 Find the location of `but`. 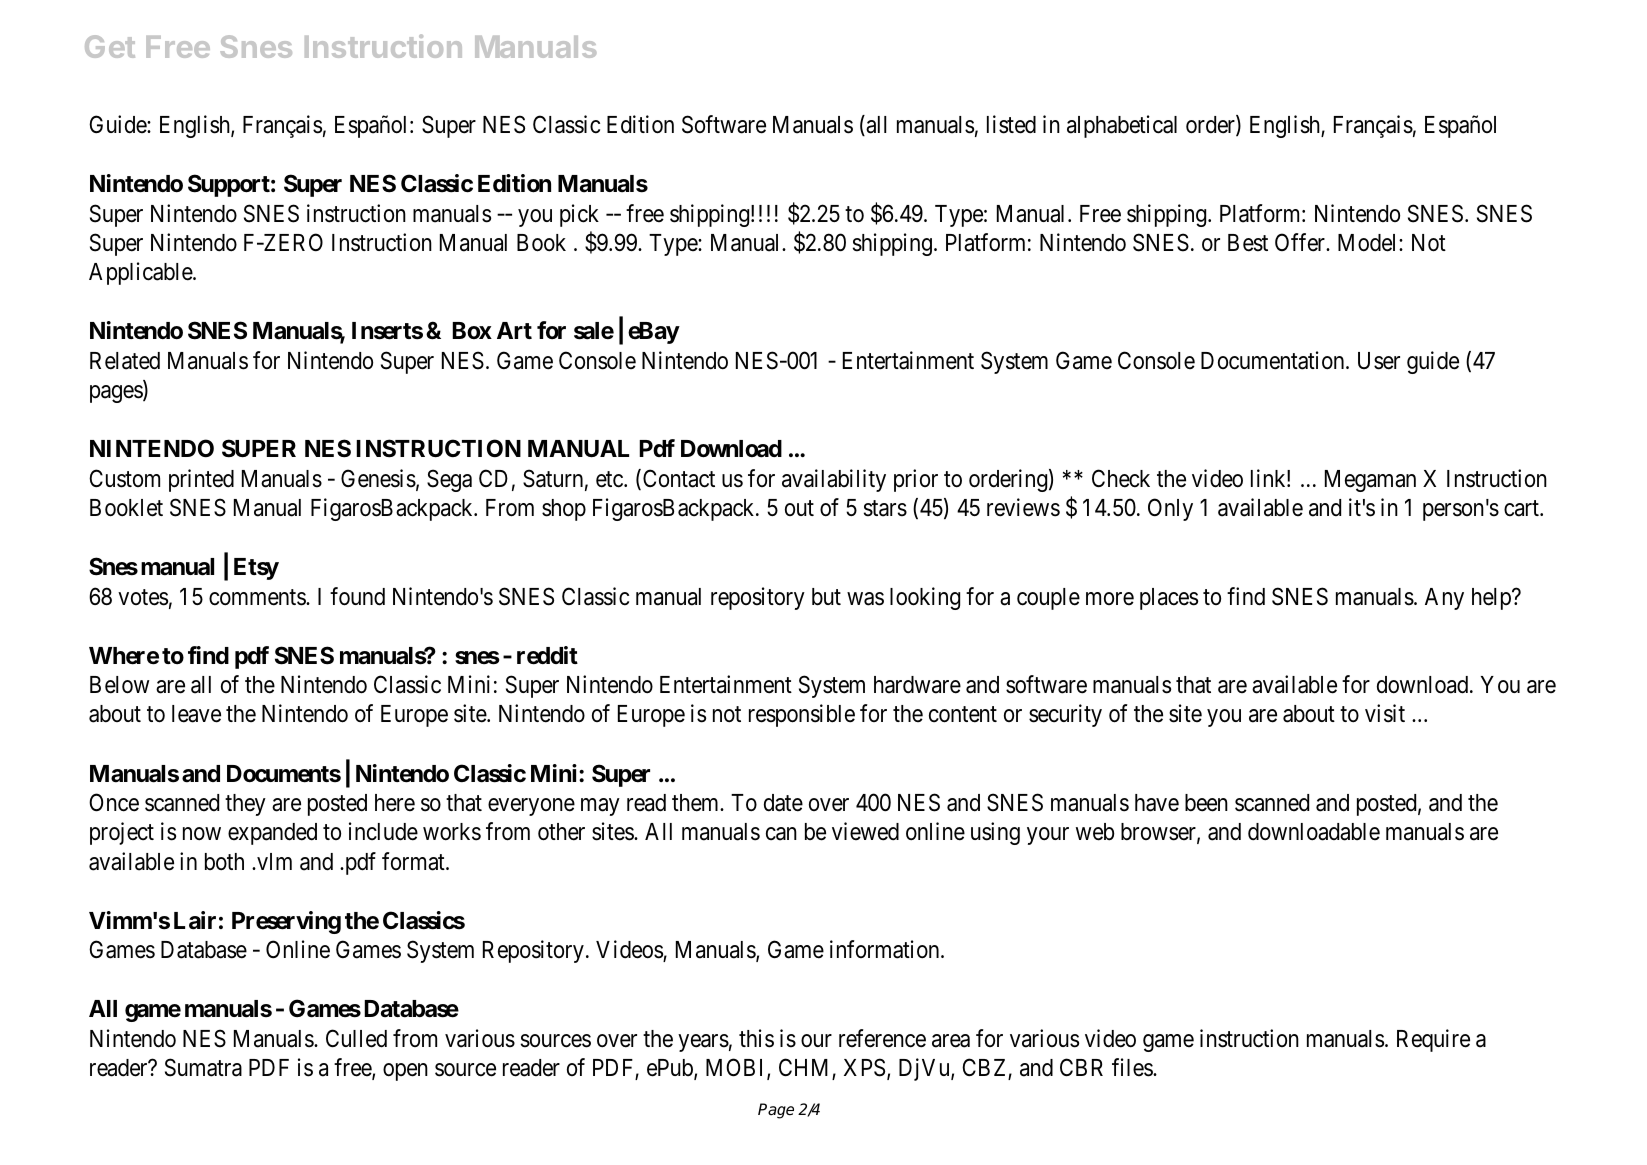

but is located at coordinates (826, 597).
